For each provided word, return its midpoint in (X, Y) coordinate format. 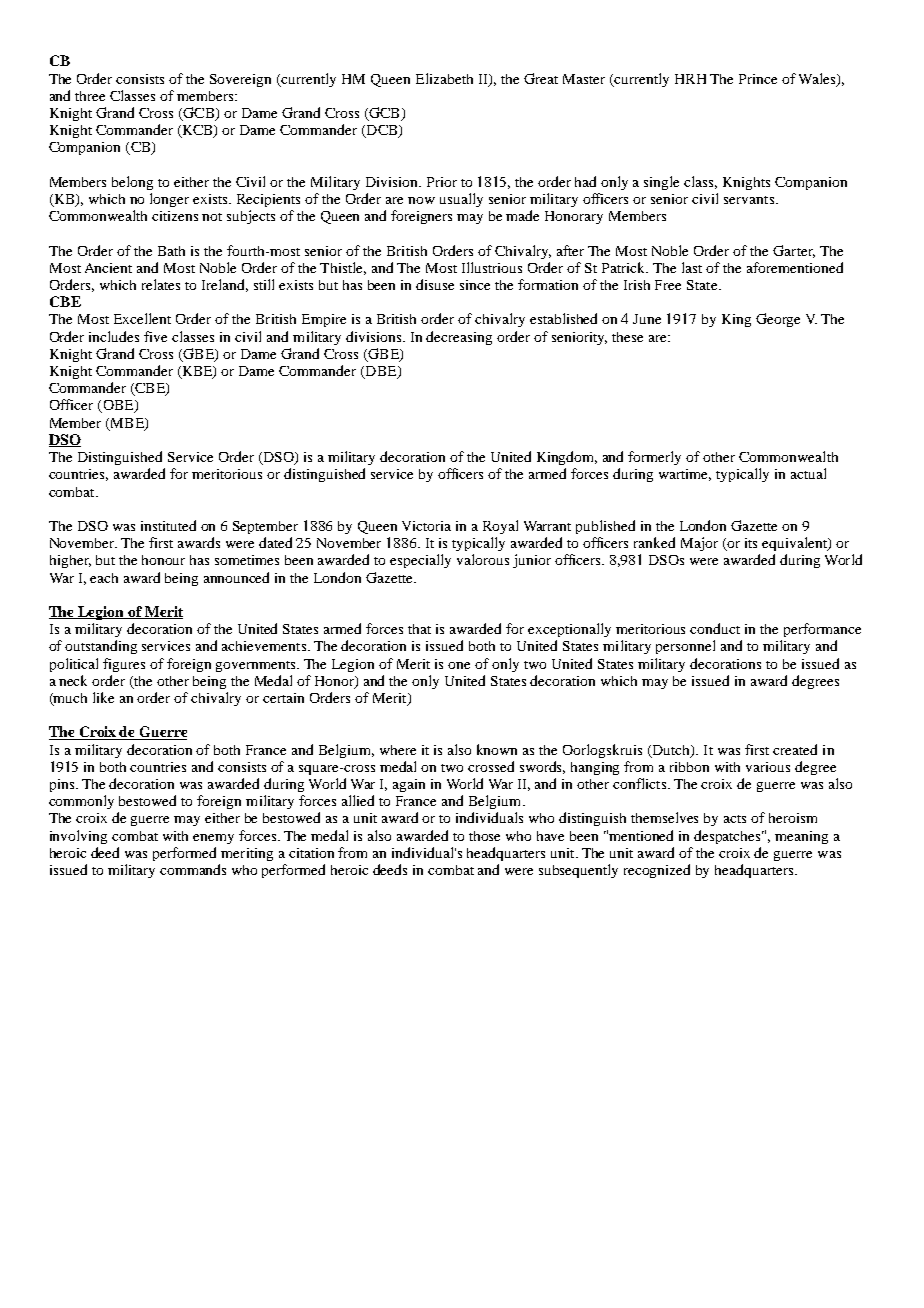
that (419, 629)
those (484, 836)
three (90, 96)
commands (193, 869)
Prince (758, 79)
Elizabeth (444, 78)
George (778, 320)
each (104, 578)
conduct (715, 628)
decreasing (459, 338)
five (155, 336)
